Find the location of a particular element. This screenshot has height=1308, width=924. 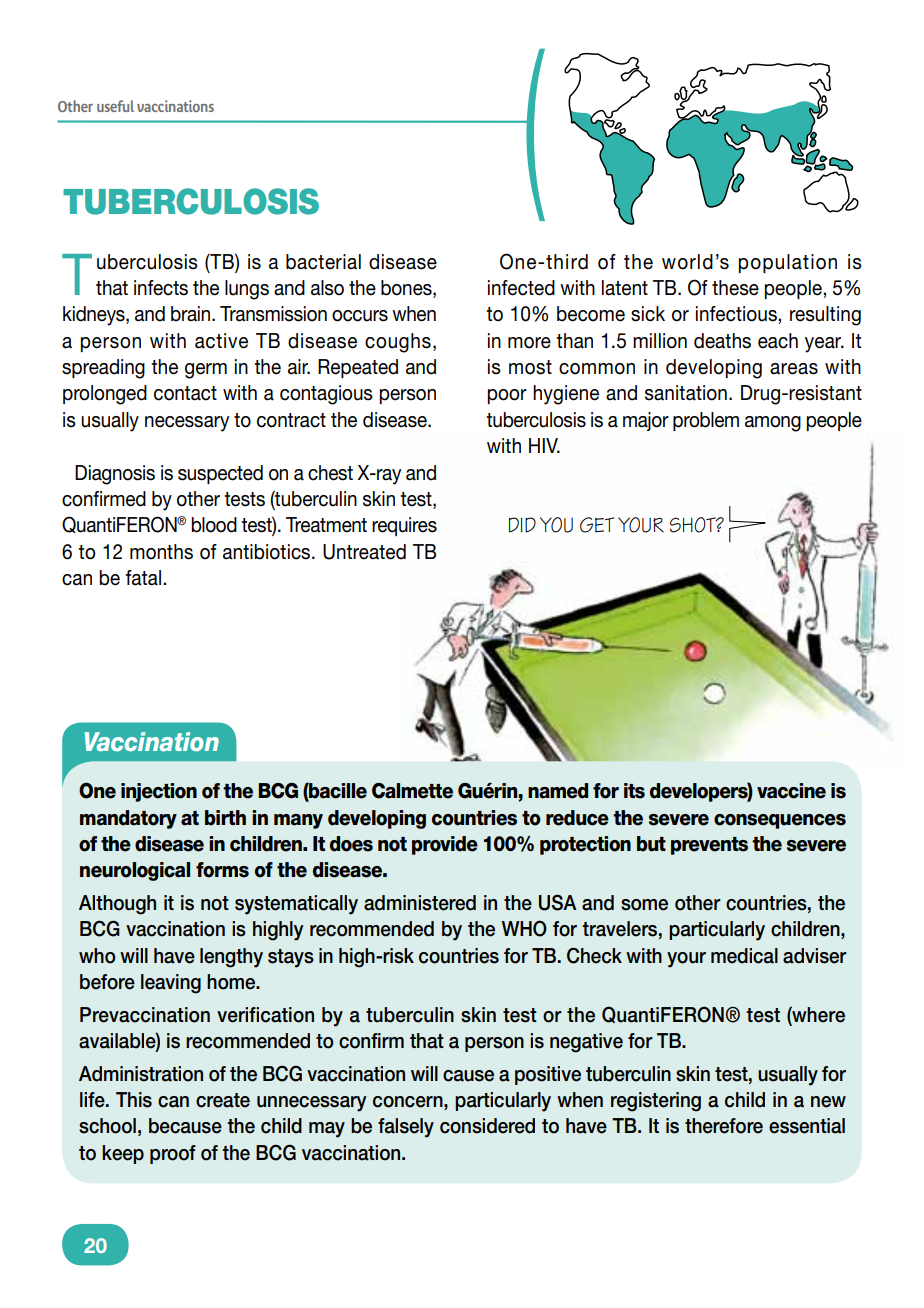

proof is located at coordinates (173, 1154).
